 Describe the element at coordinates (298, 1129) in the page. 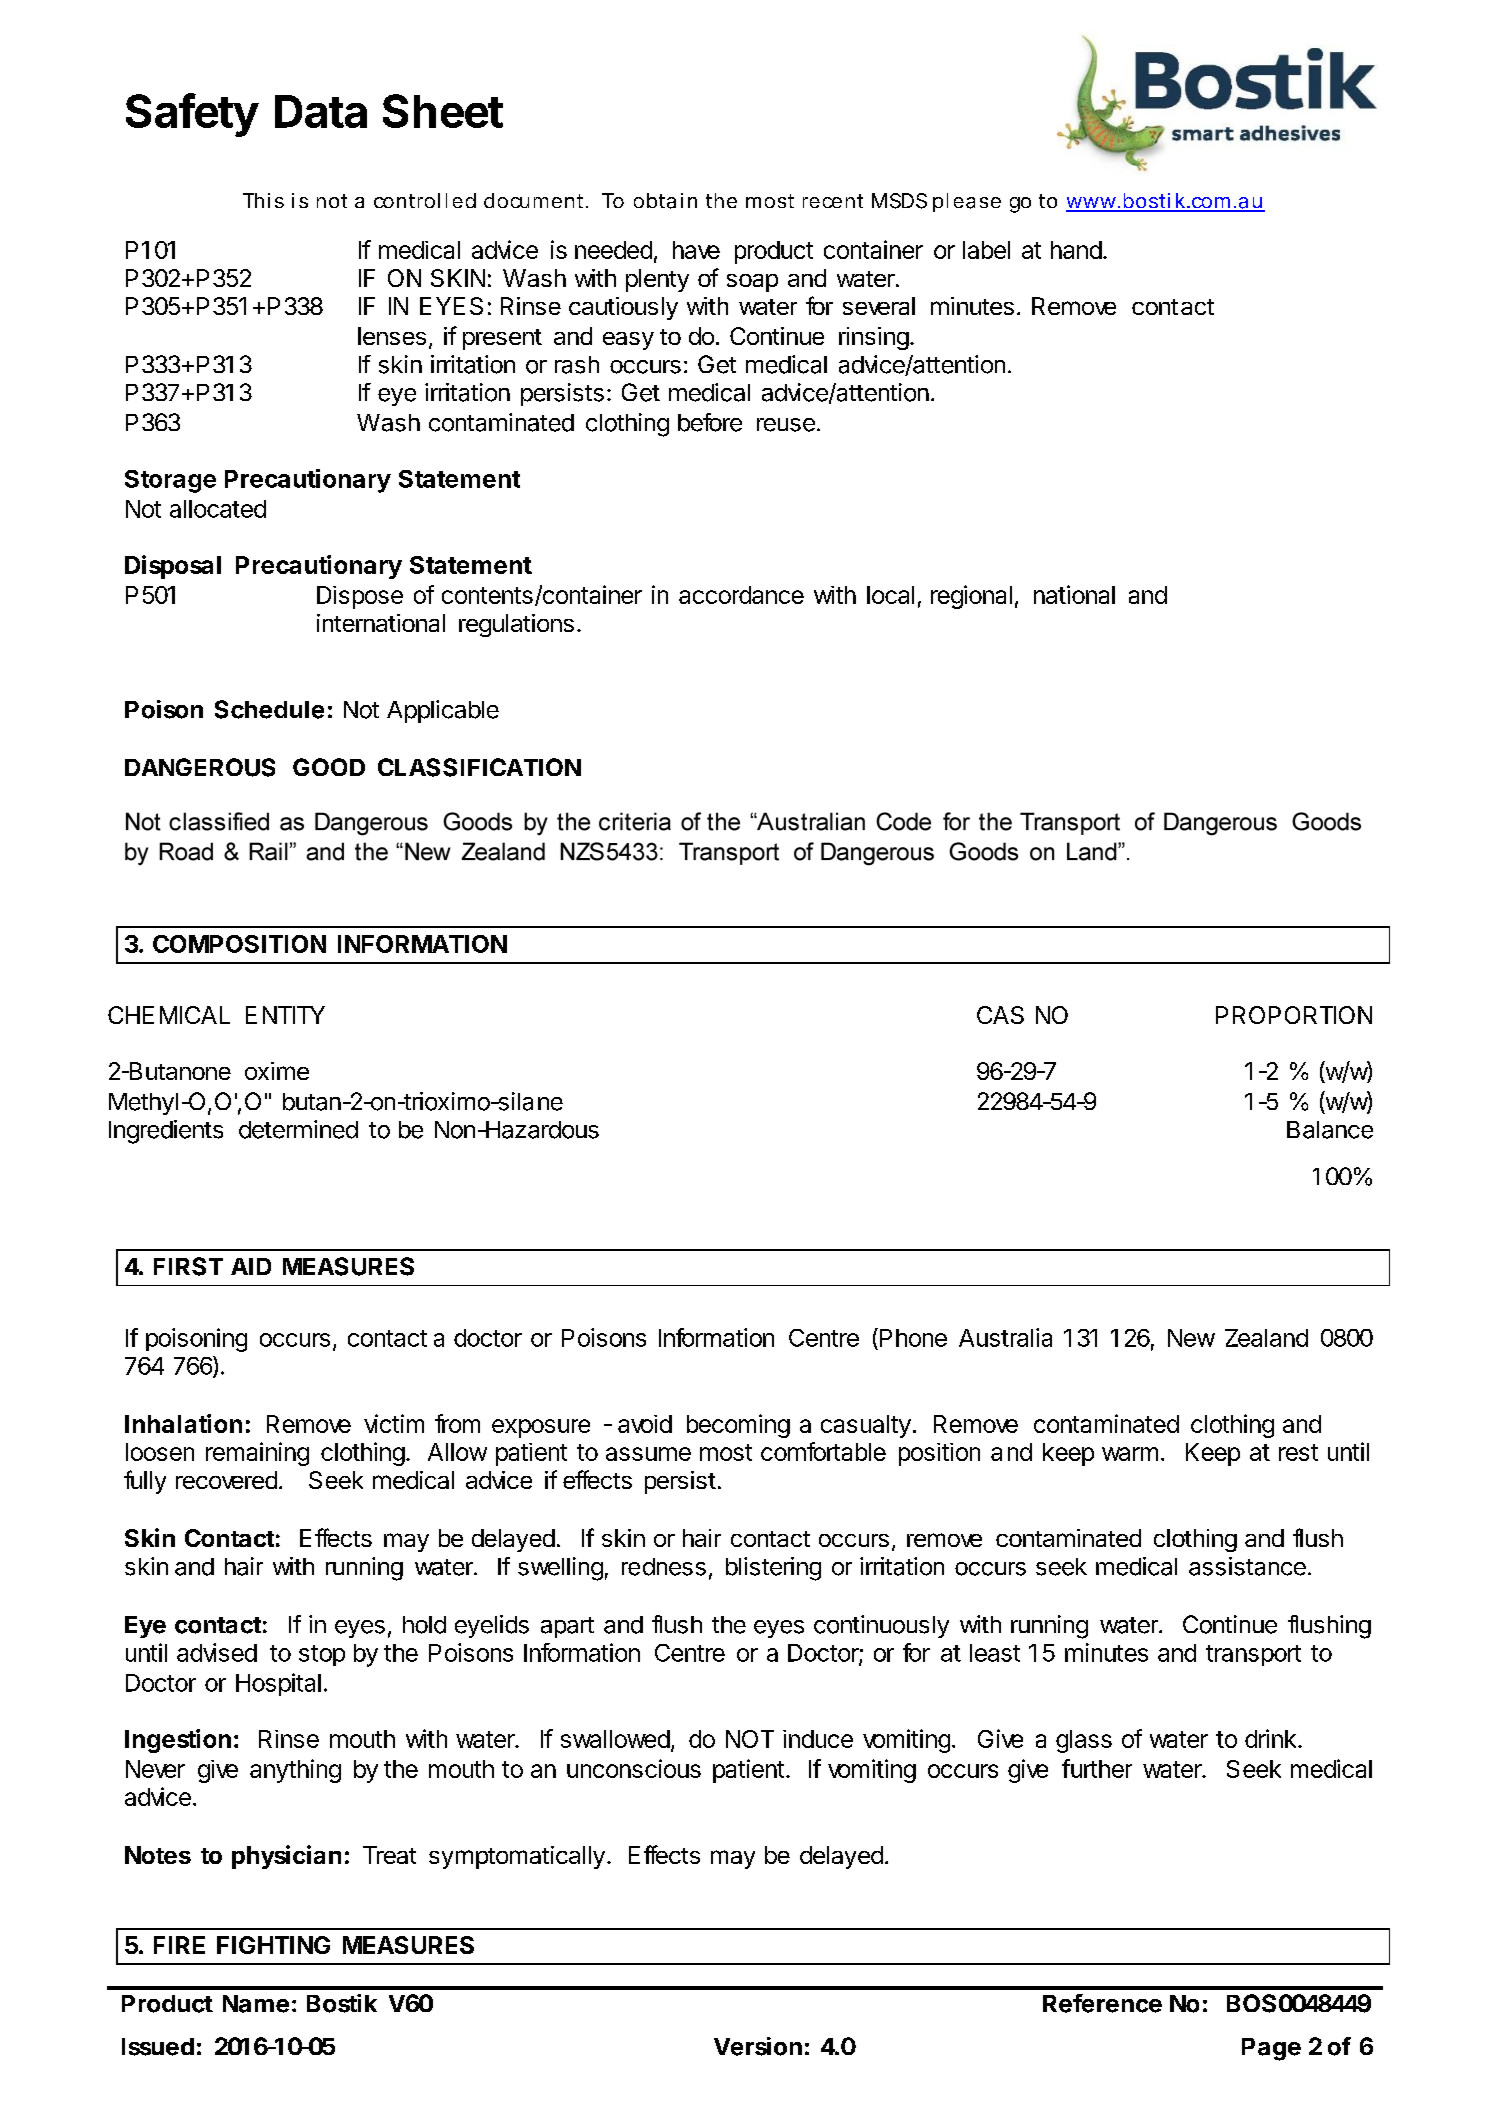

I see `determined` at that location.
